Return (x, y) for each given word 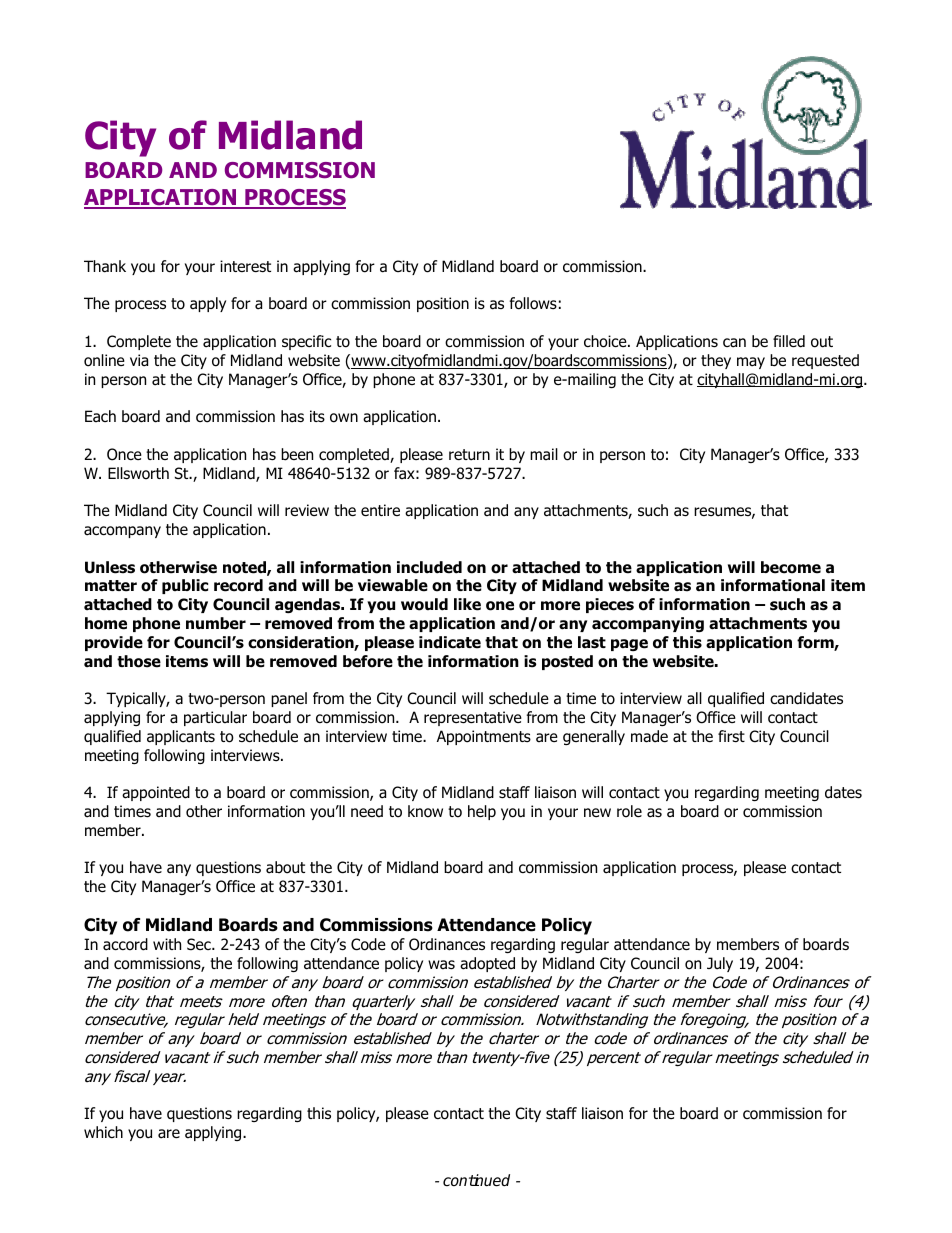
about (285, 867)
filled (789, 341)
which (103, 1132)
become (791, 567)
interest (245, 266)
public (185, 586)
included (429, 567)
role (629, 811)
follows (533, 303)
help (482, 812)
